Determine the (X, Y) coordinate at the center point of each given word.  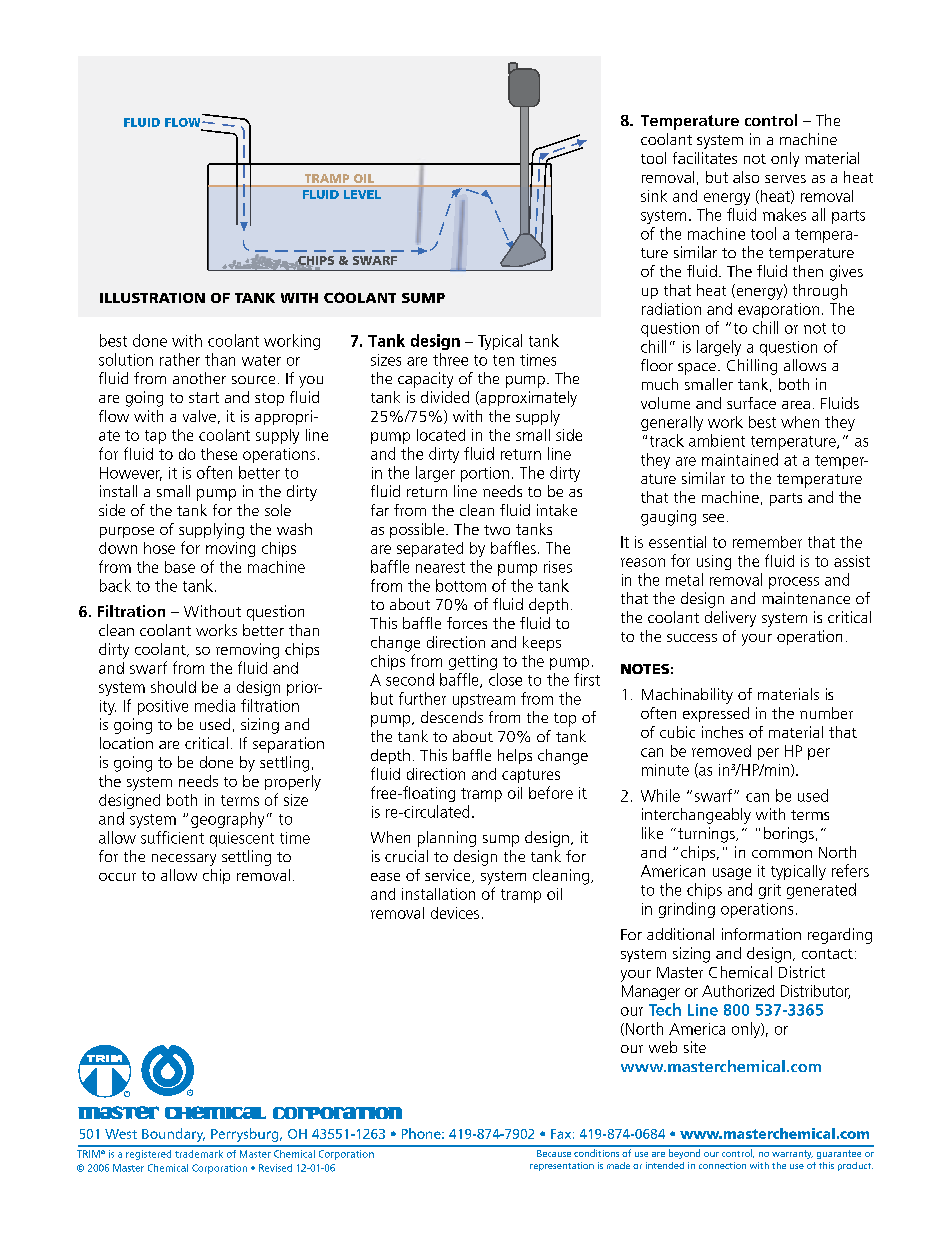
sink (654, 196)
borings (789, 835)
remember (767, 542)
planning (447, 839)
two (497, 530)
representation (562, 1166)
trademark (199, 1154)
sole (278, 510)
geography (227, 820)
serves (785, 179)
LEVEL (362, 194)
